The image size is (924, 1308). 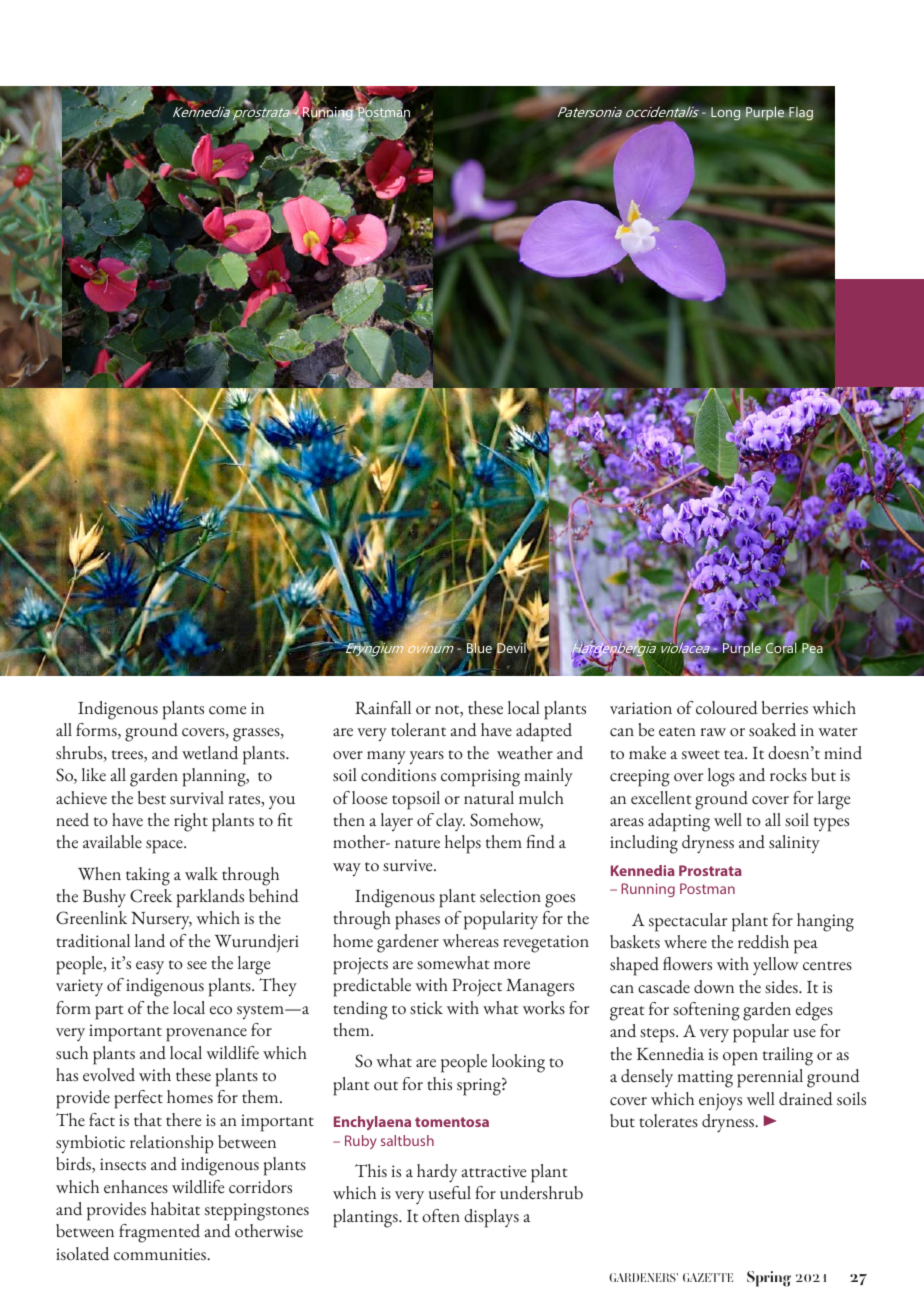 I want to click on Blue, so click(x=479, y=648).
